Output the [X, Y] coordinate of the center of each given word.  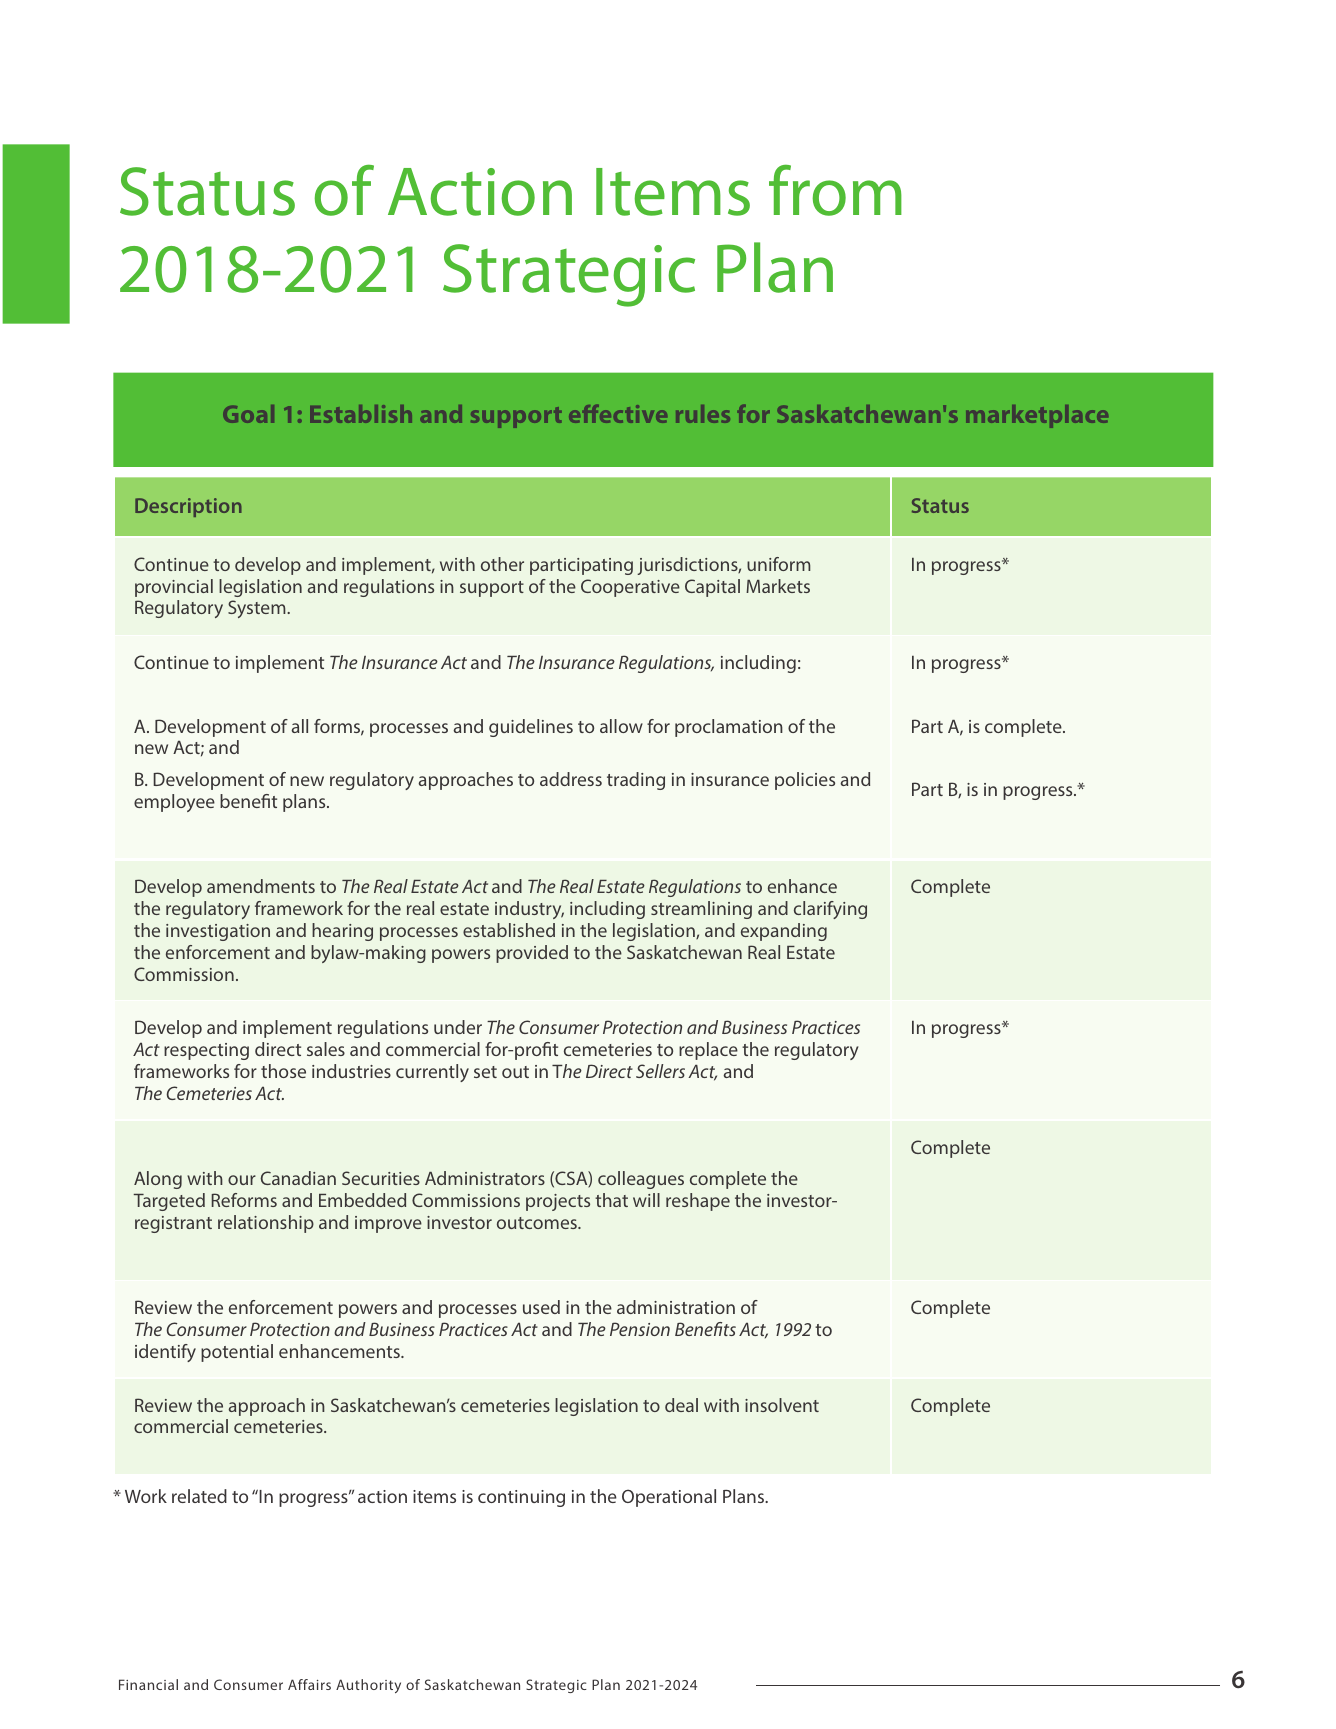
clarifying [830, 910]
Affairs [309, 1684]
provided [532, 954]
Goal [248, 414]
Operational [669, 1498]
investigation [218, 932]
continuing [521, 1498]
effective [618, 414]
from [835, 190]
